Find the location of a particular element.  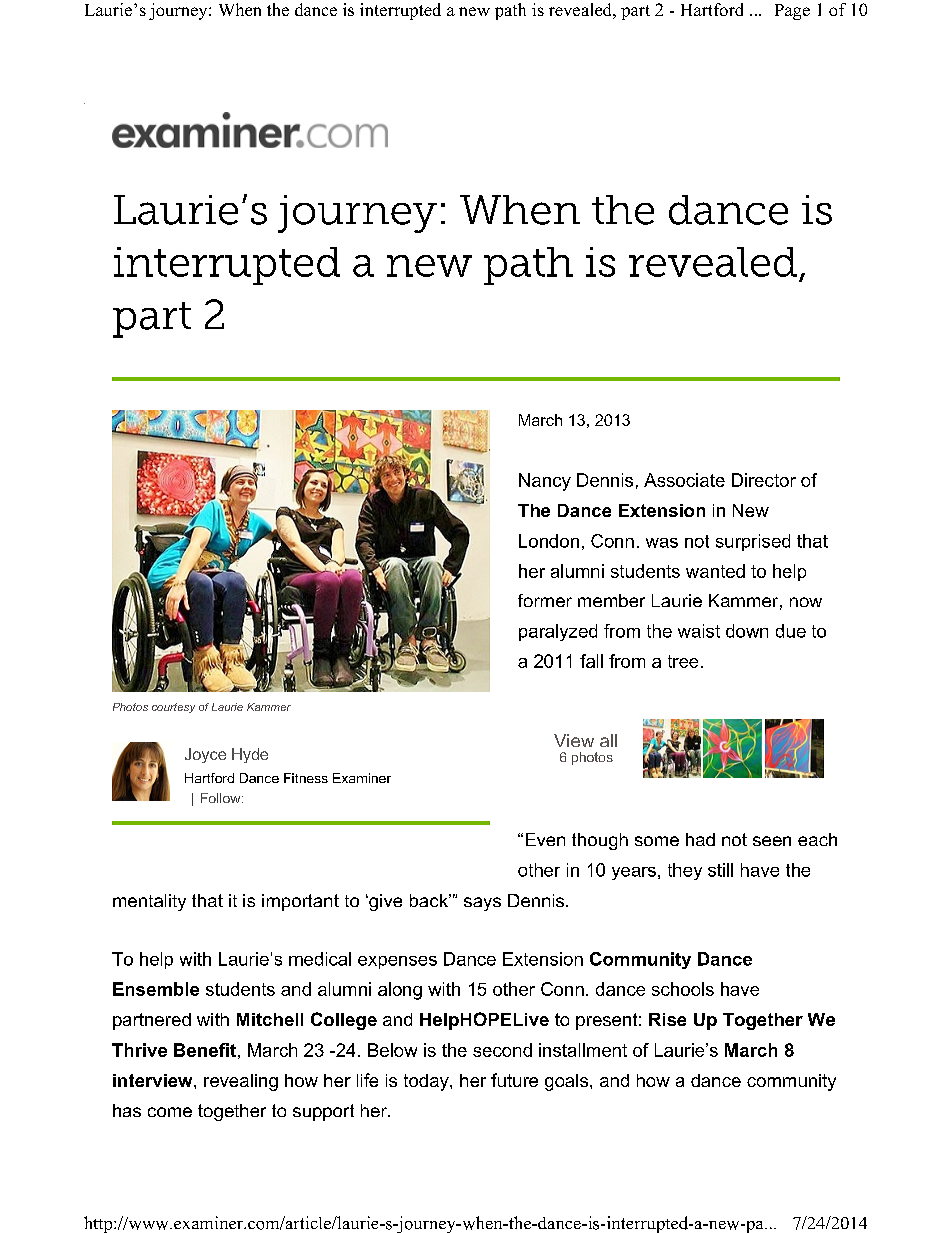

was is located at coordinates (662, 543).
